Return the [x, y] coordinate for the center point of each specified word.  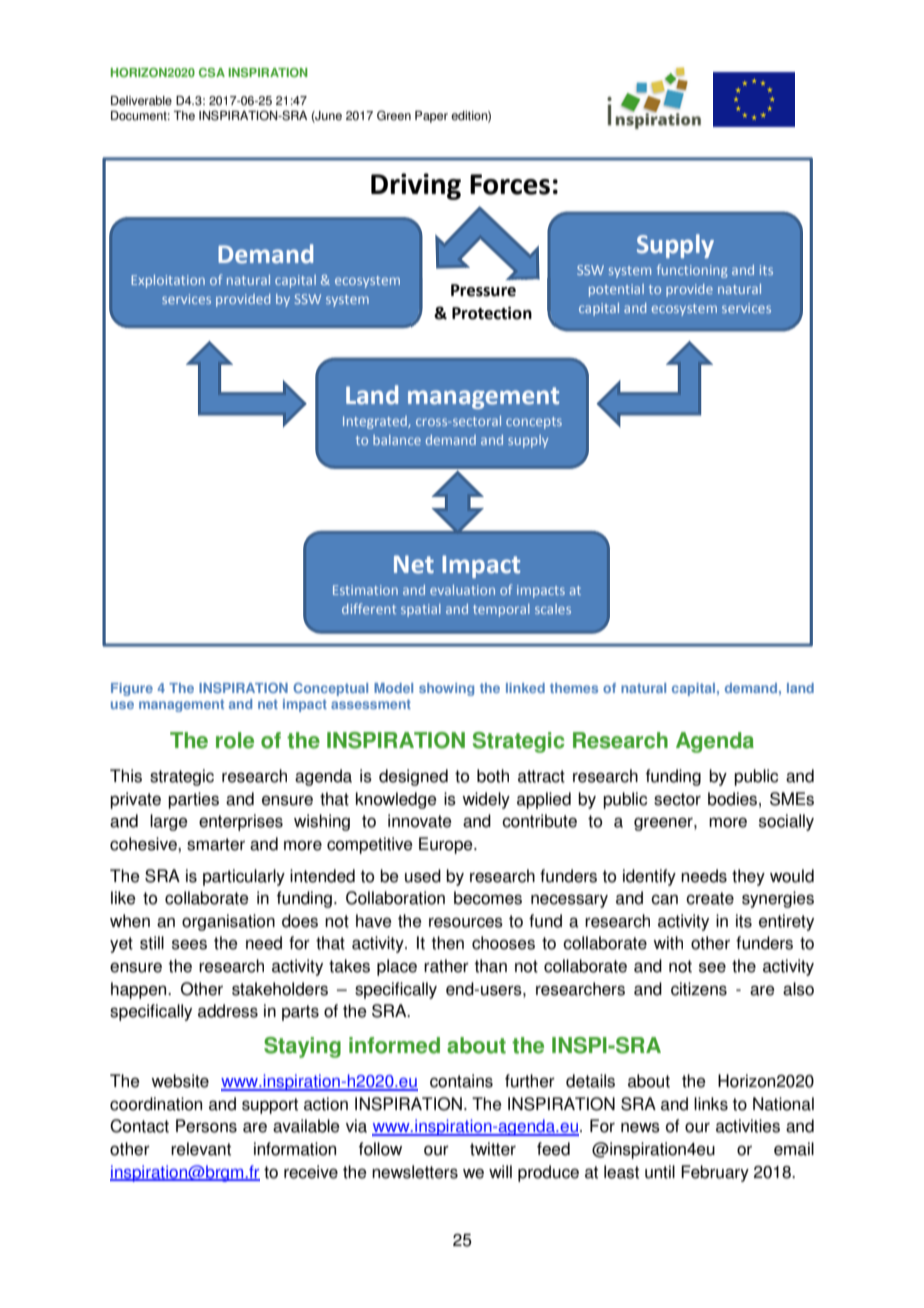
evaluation [462, 590]
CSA [212, 73]
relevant [201, 1149]
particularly [244, 877]
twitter [493, 1149]
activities [748, 1126]
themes [574, 688]
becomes [488, 898]
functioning [692, 271]
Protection [492, 313]
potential [616, 290]
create [710, 898]
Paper [431, 117]
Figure [132, 689]
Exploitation [168, 281]
